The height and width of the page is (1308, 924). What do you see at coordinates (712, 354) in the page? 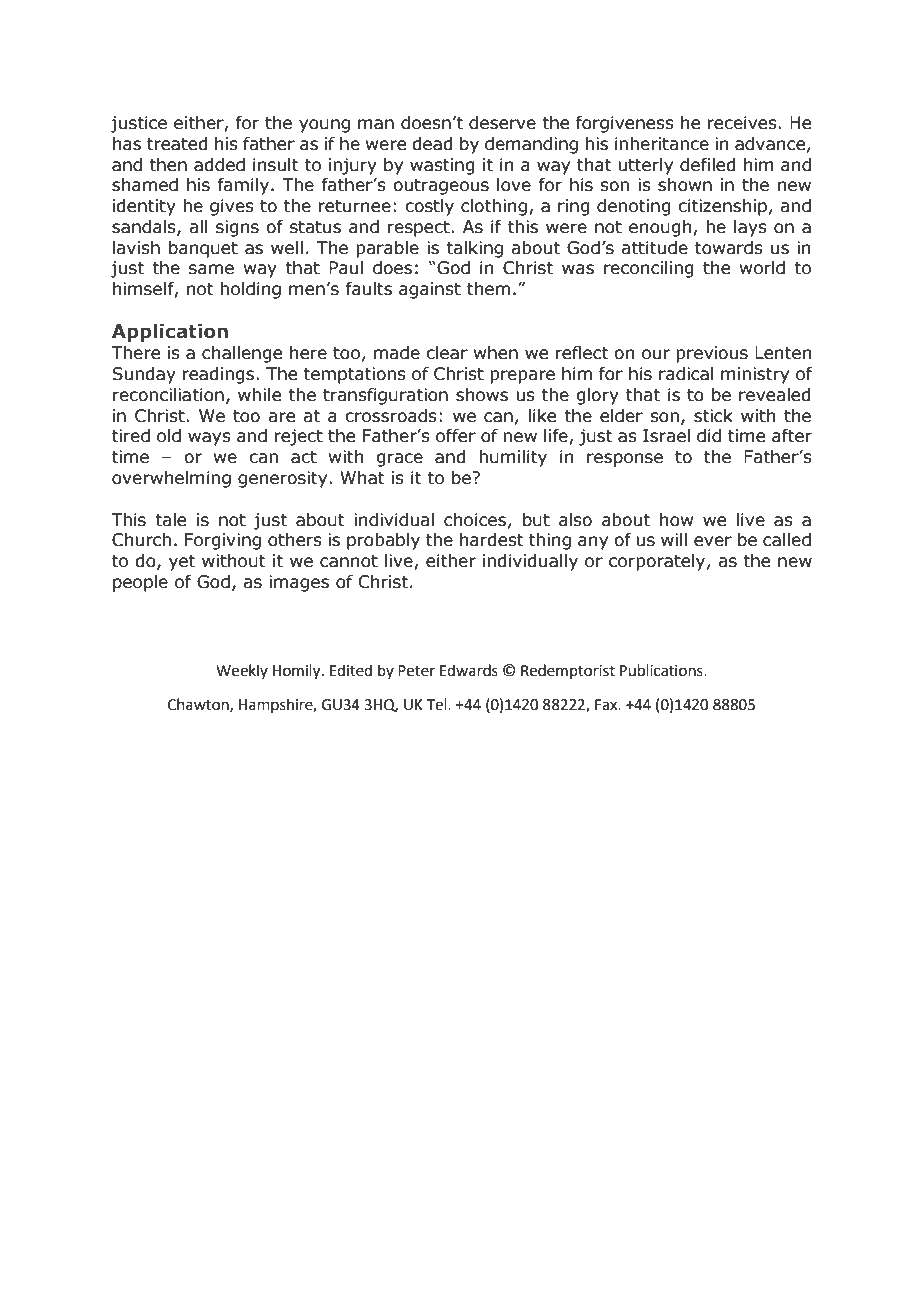
I see `previous` at bounding box center [712, 354].
